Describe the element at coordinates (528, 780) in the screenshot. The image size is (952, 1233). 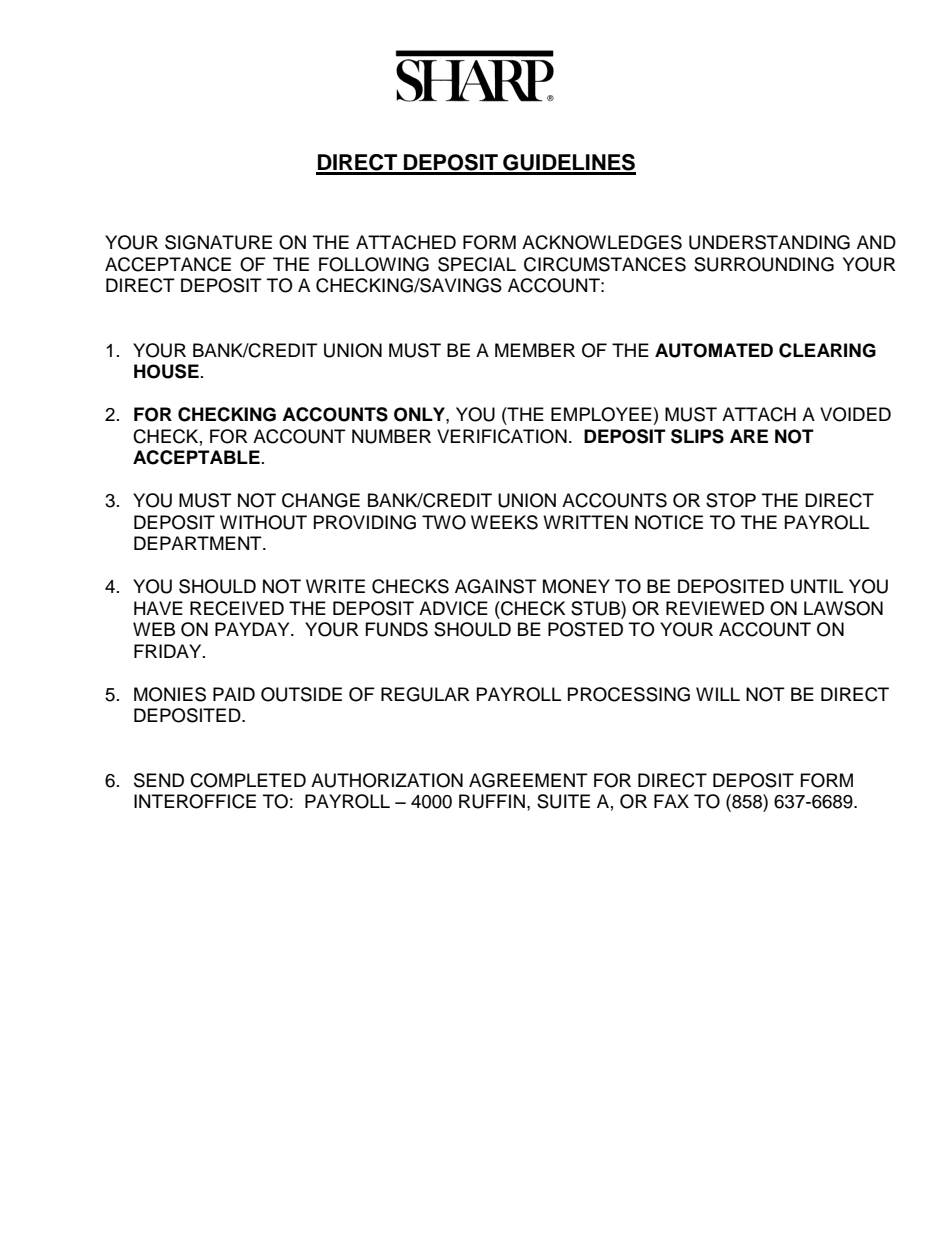
I see `AGREEMENT` at that location.
